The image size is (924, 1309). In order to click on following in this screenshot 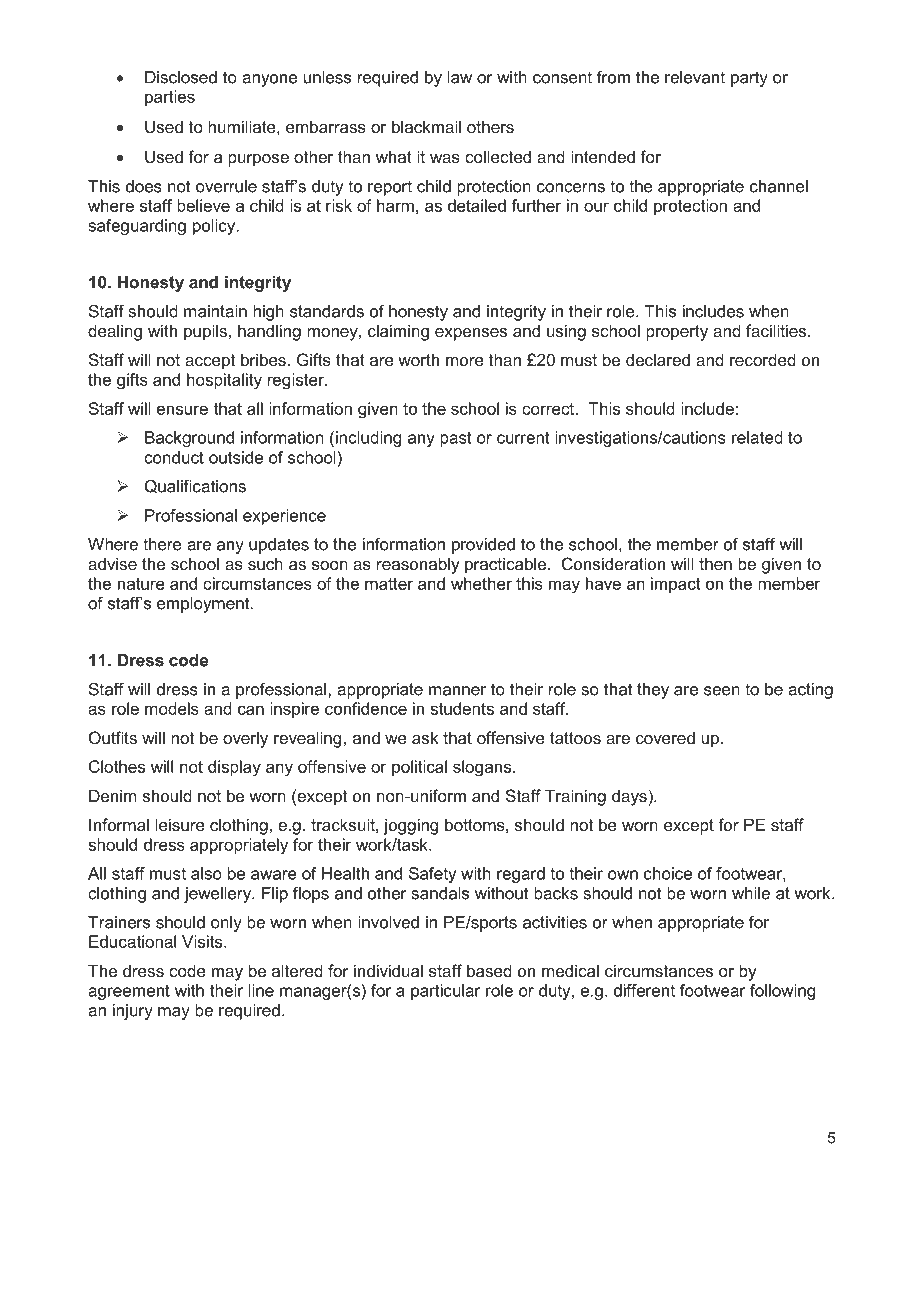, I will do `click(782, 992)`.
